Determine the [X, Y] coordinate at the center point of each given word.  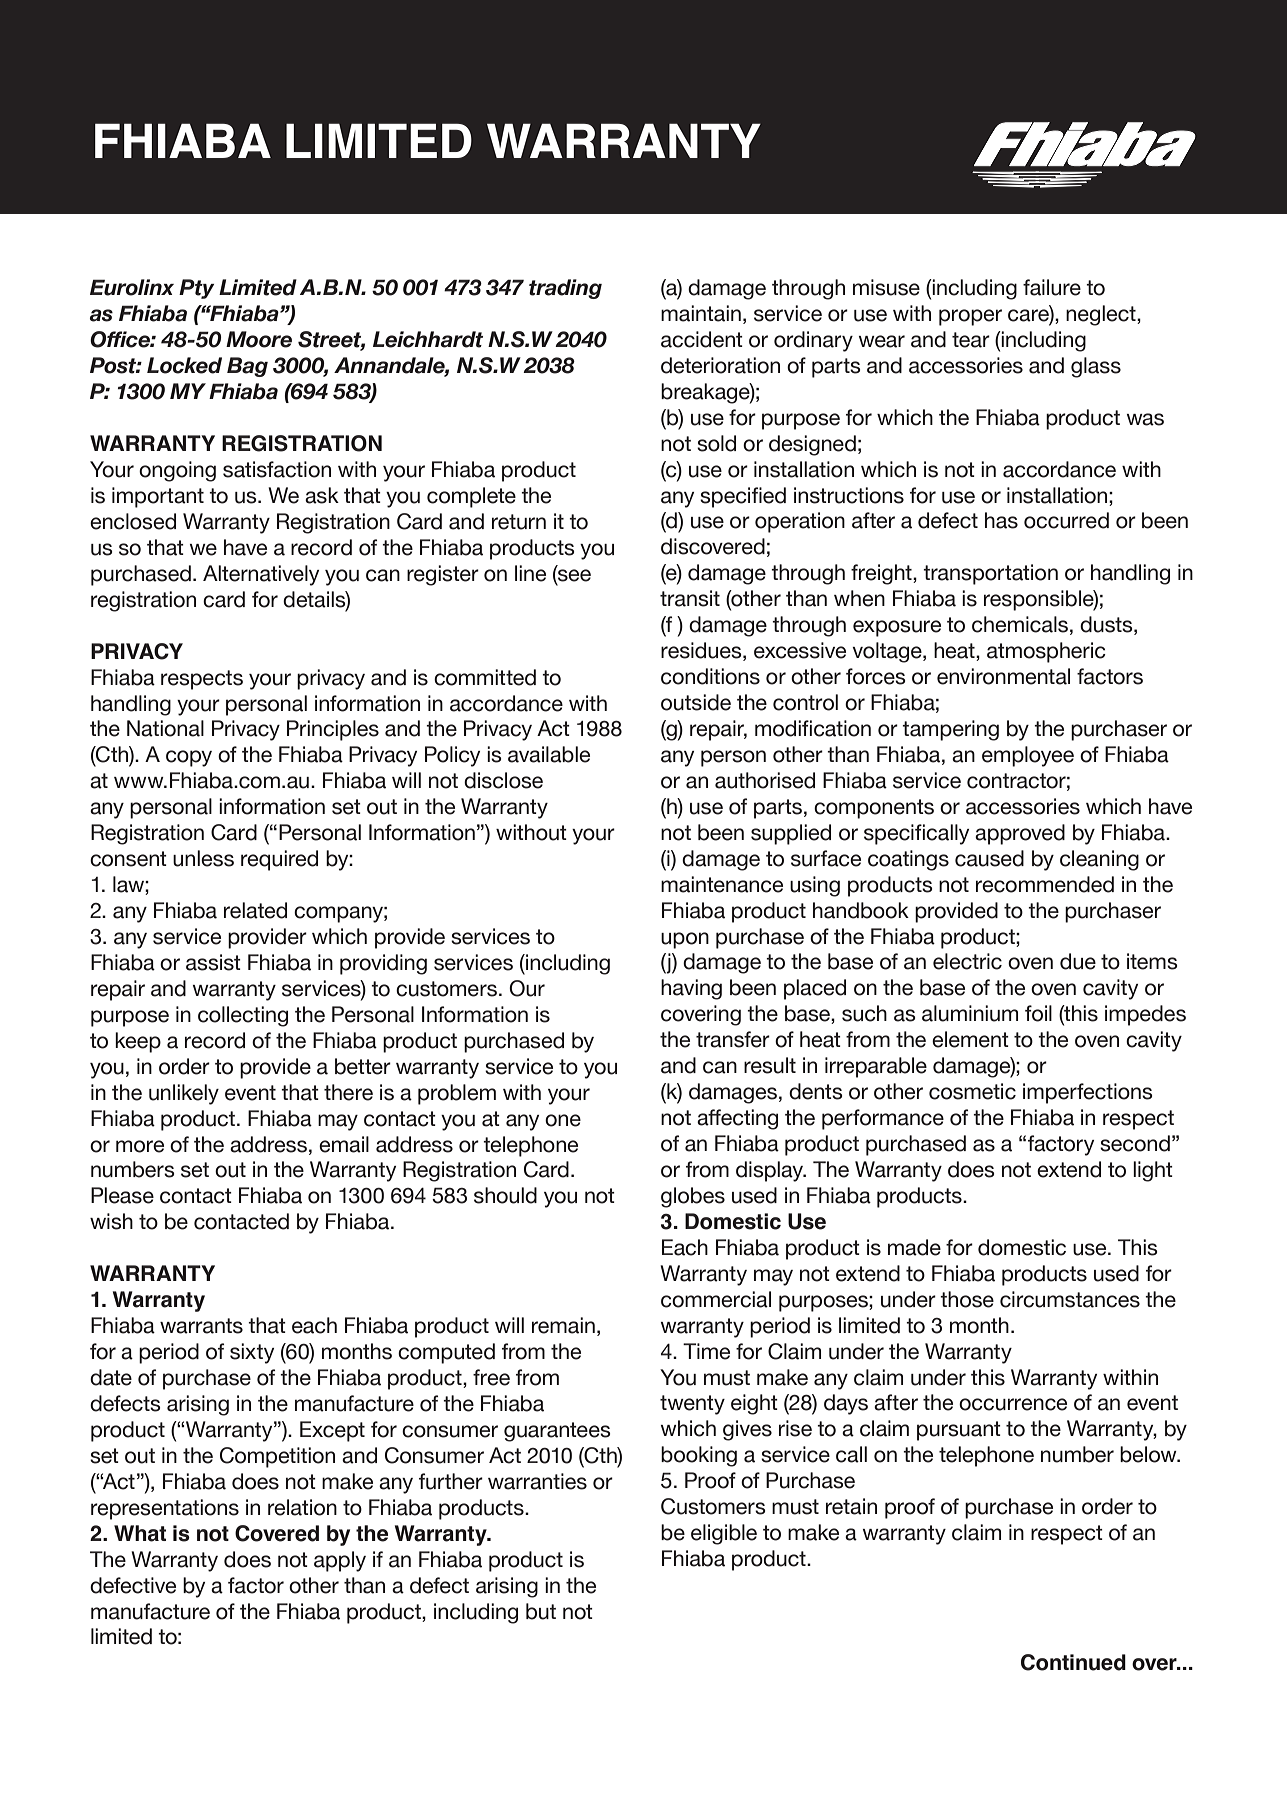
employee [1028, 756]
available [549, 754]
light [1153, 1171]
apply [340, 1561]
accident [702, 339]
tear [971, 340]
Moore [259, 339]
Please [122, 1195]
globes [693, 1197]
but [541, 1611]
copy [189, 758]
